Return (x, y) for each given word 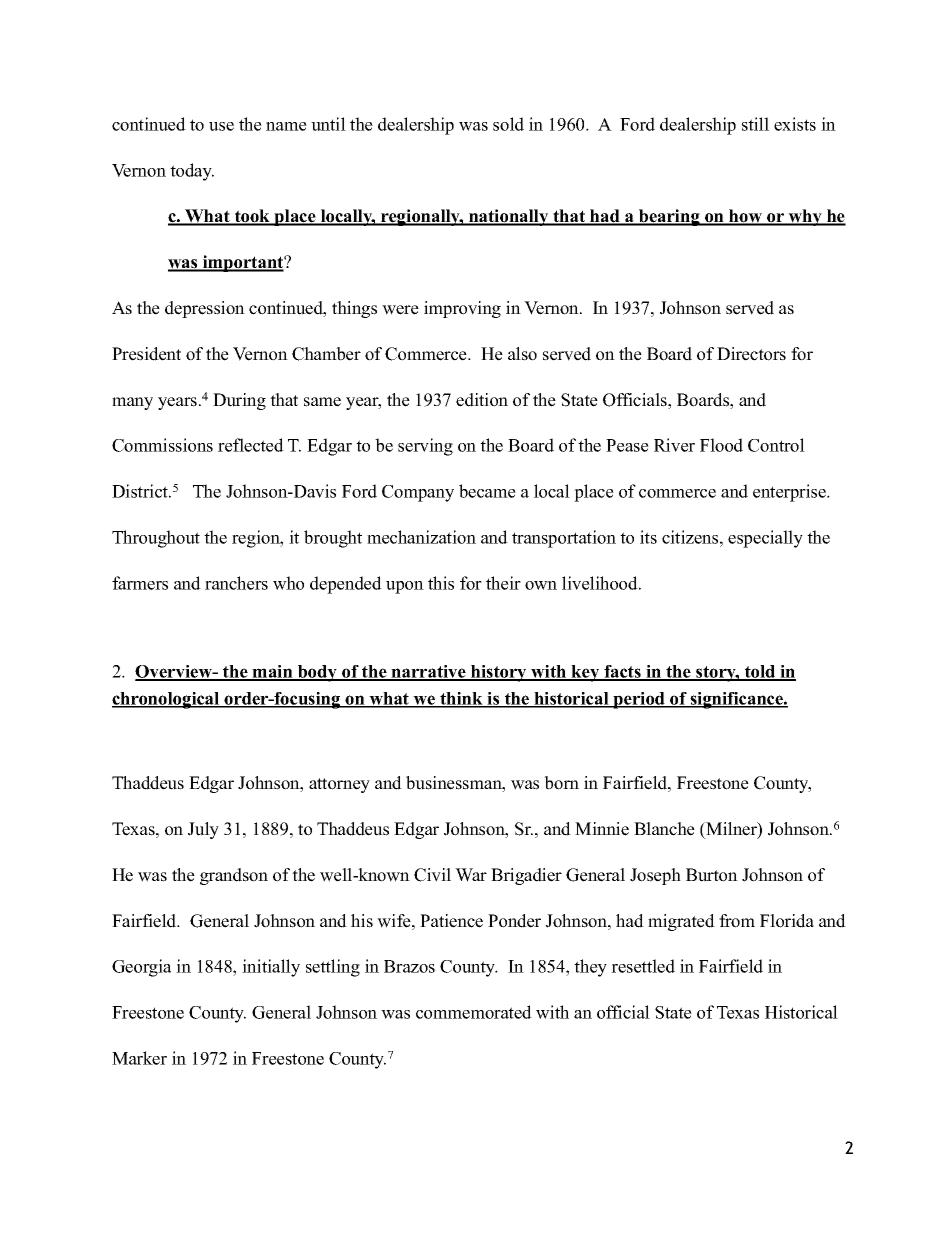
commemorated (474, 1012)
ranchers (236, 583)
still (755, 124)
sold (508, 124)
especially (765, 539)
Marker (139, 1058)
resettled (643, 966)
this (441, 583)
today (192, 172)
